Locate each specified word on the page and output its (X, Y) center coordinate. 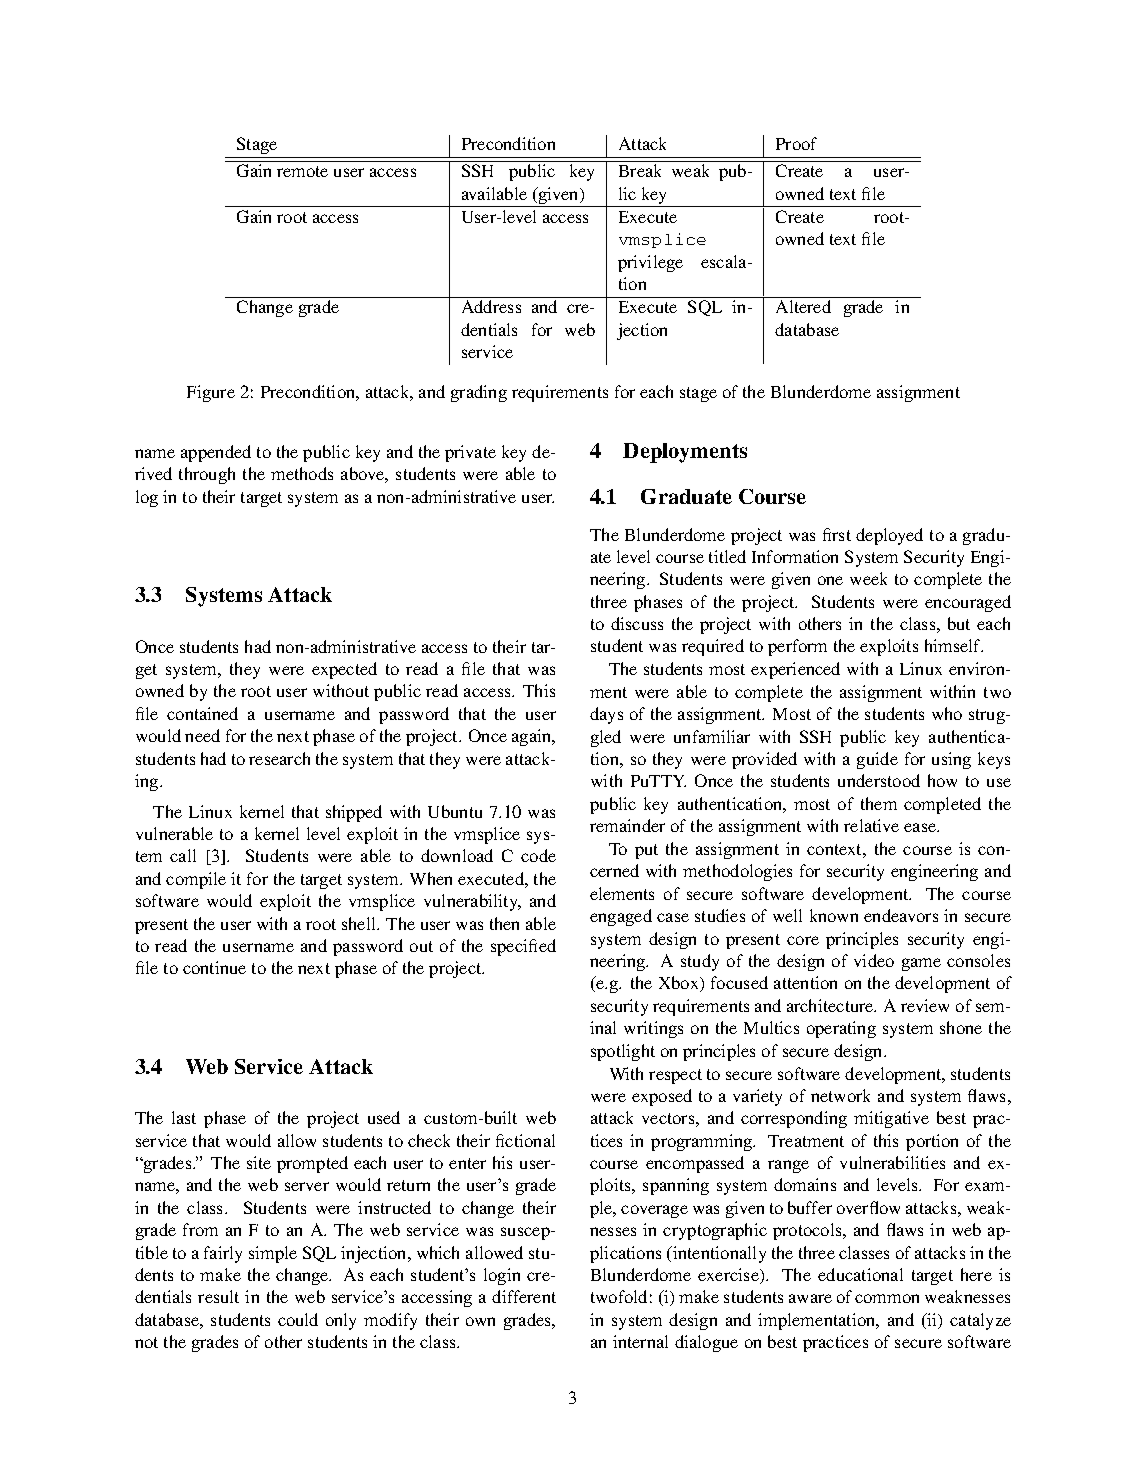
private (470, 453)
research (279, 758)
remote (302, 171)
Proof (796, 143)
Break (640, 170)
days (606, 715)
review (925, 1005)
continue (214, 967)
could (298, 1319)
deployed (889, 536)
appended (216, 453)
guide (877, 760)
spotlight (623, 1052)
